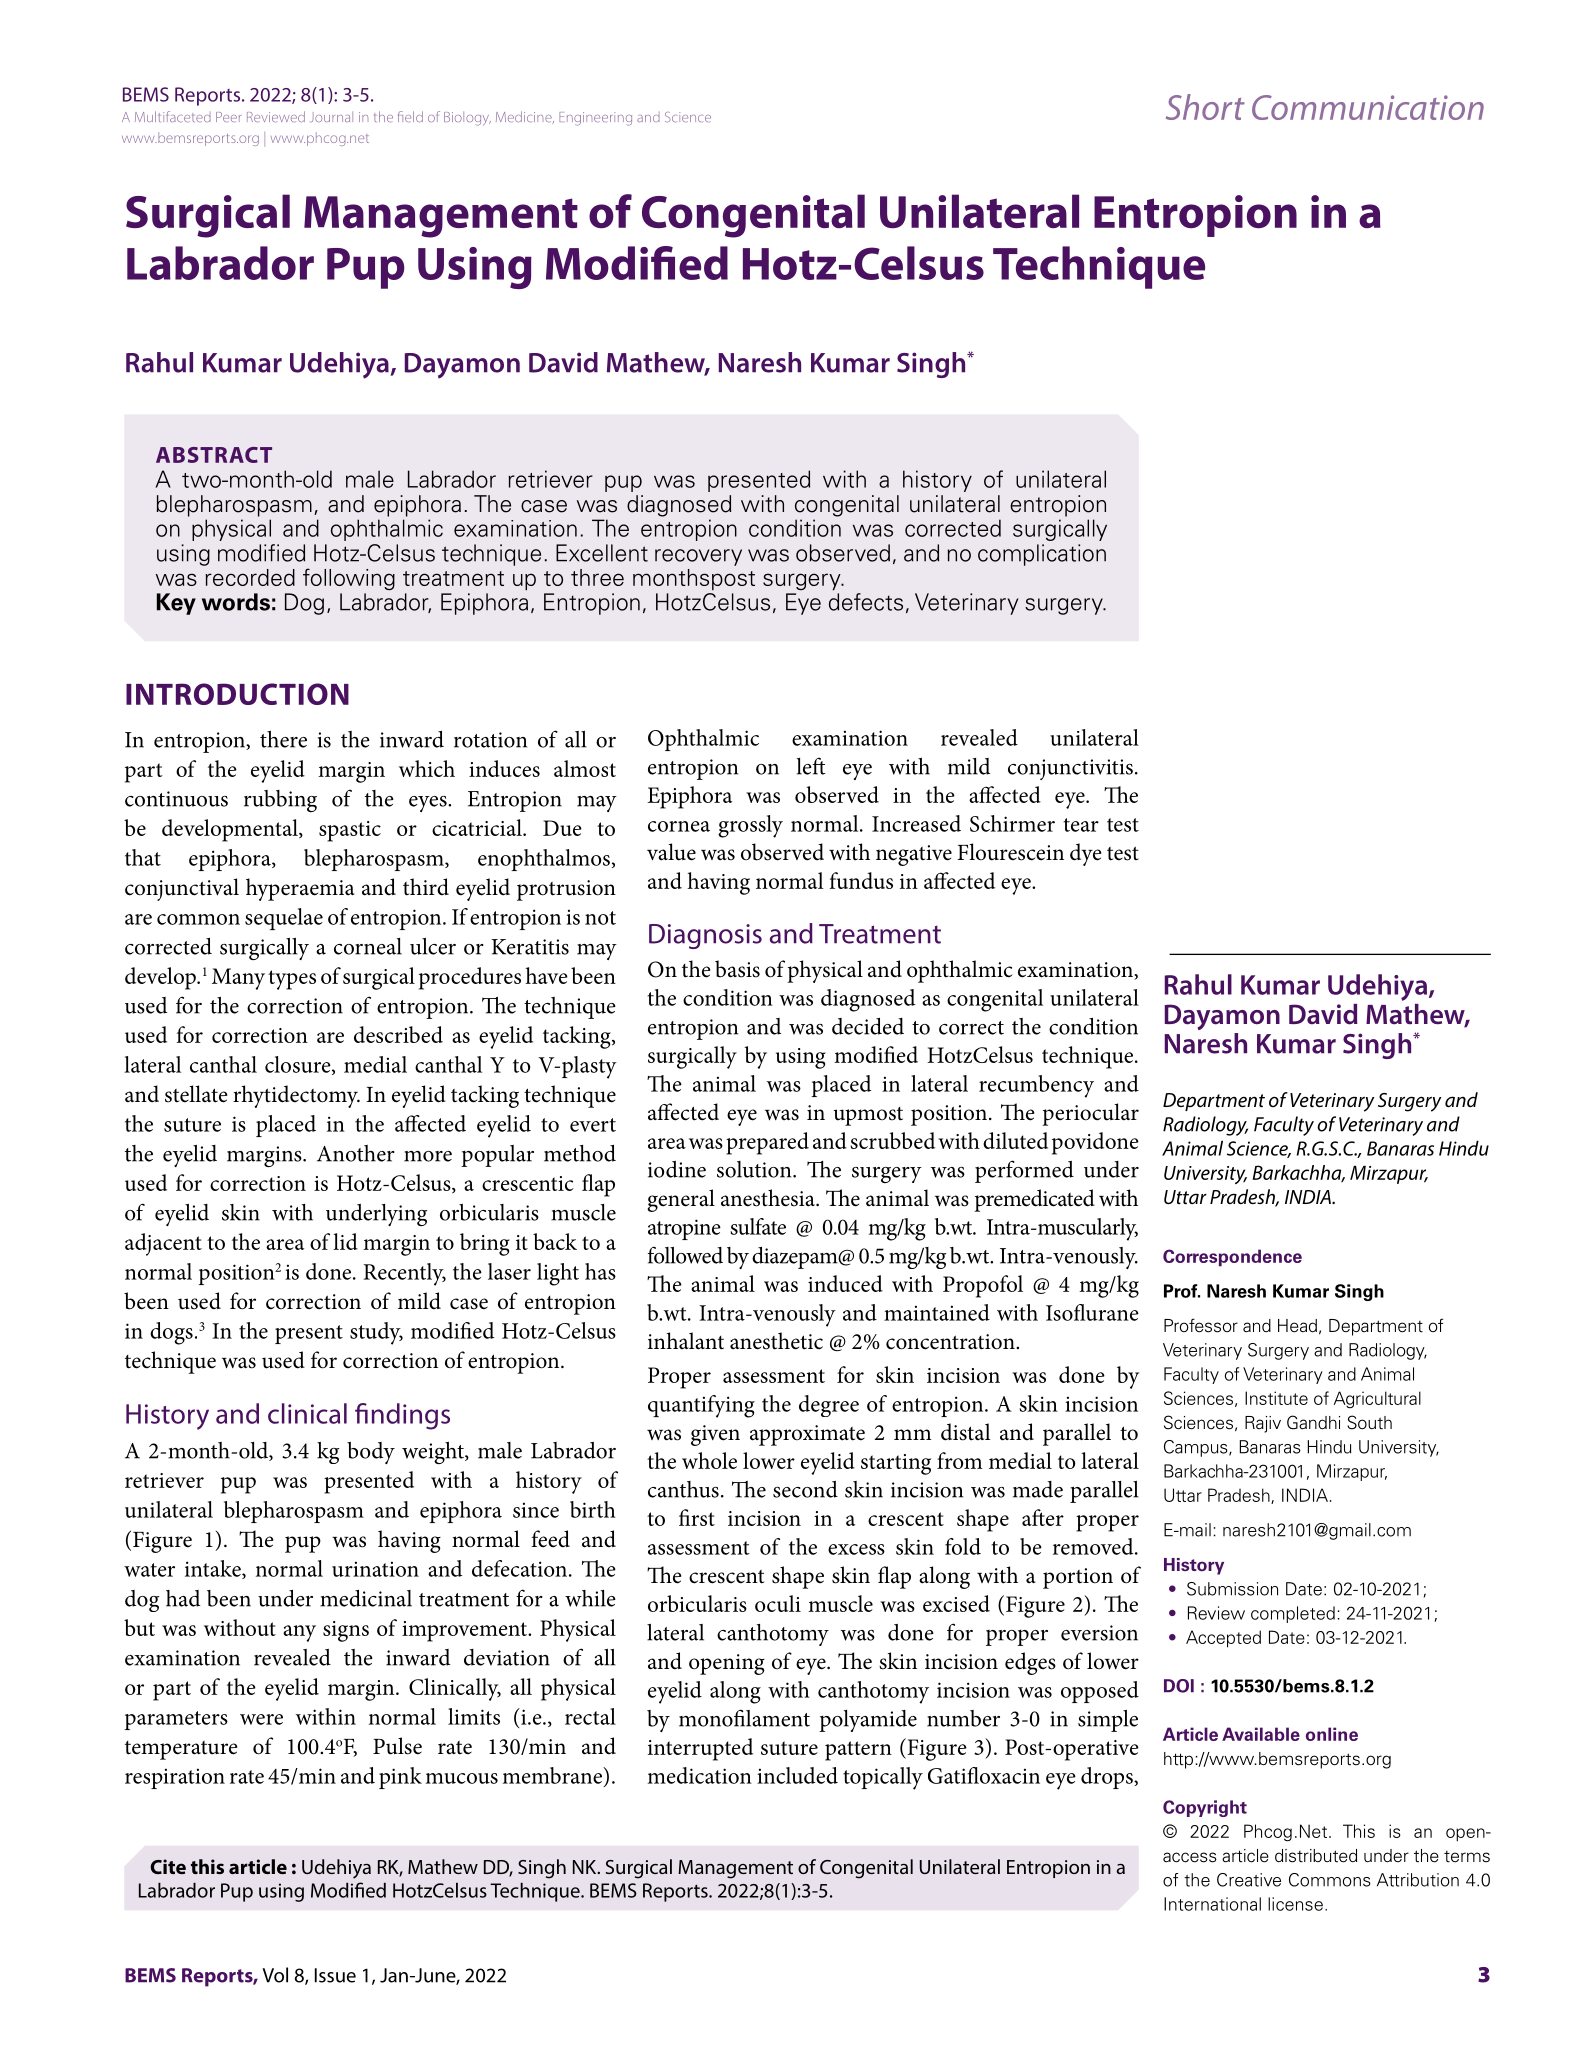  Describe the element at coordinates (275, 1975) in the screenshot. I see `Vol` at that location.
